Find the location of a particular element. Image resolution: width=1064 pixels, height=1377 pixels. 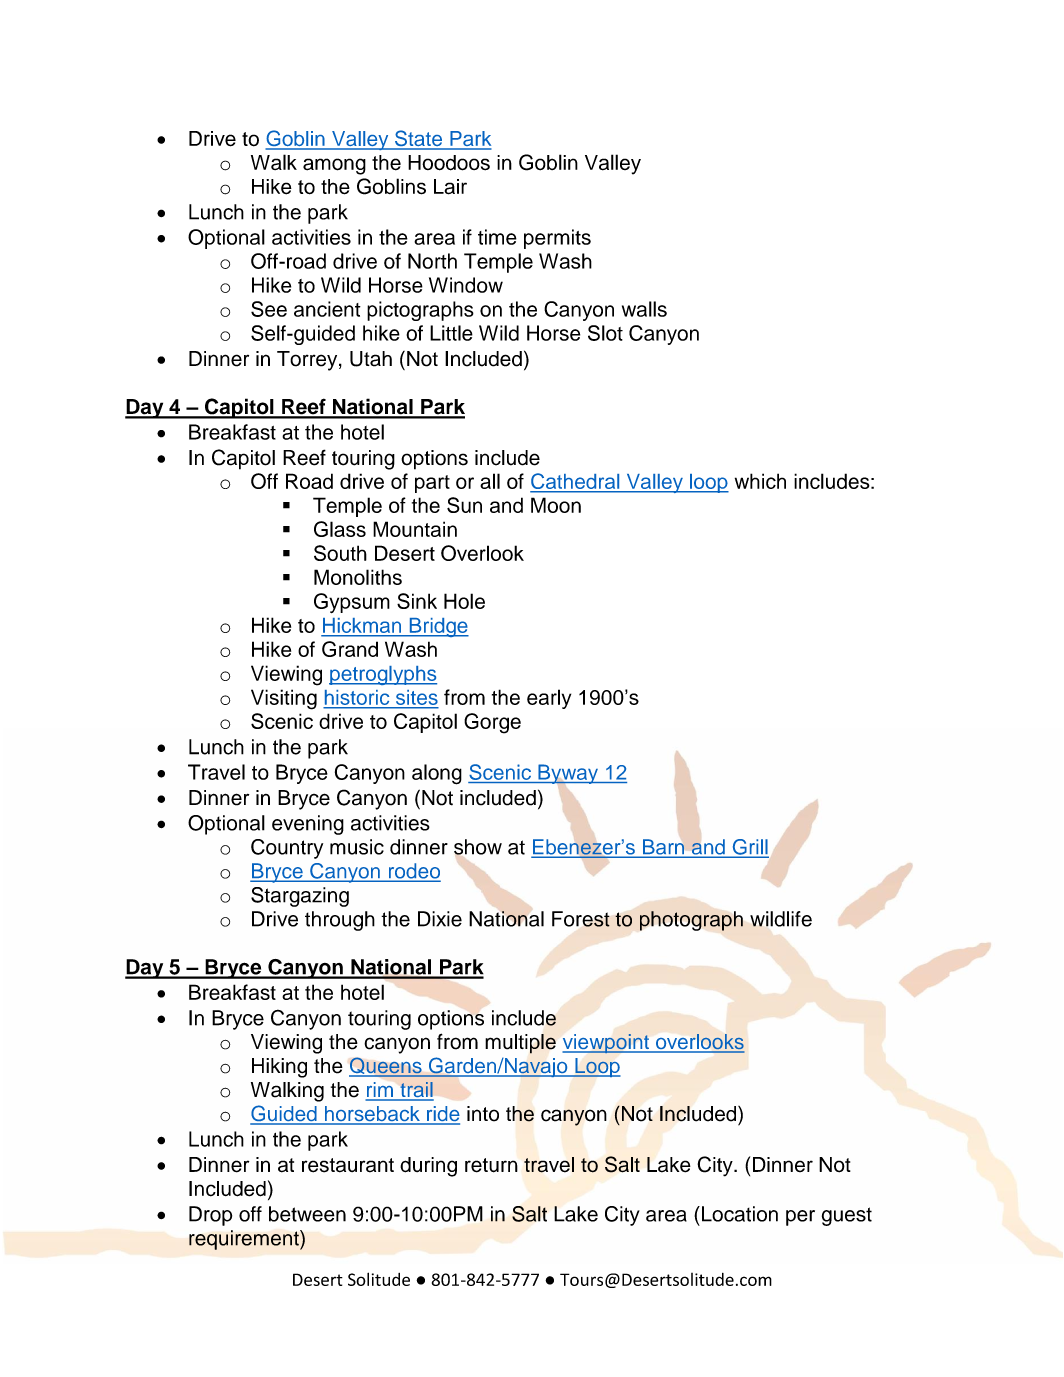

Glass is located at coordinates (340, 529).
